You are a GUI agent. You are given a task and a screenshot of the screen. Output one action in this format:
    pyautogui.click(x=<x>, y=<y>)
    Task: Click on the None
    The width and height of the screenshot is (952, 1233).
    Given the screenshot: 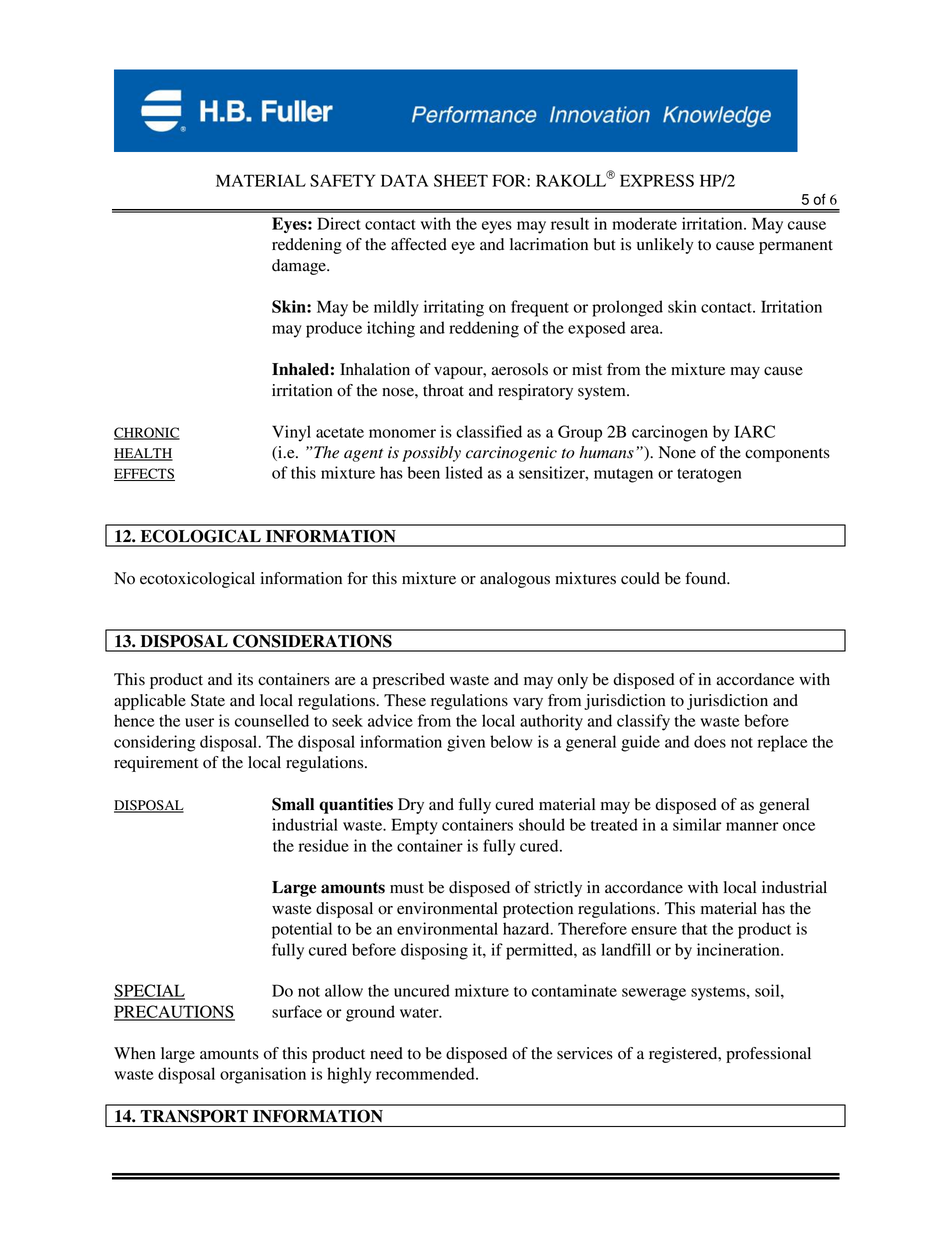 What is the action you would take?
    pyautogui.click(x=677, y=452)
